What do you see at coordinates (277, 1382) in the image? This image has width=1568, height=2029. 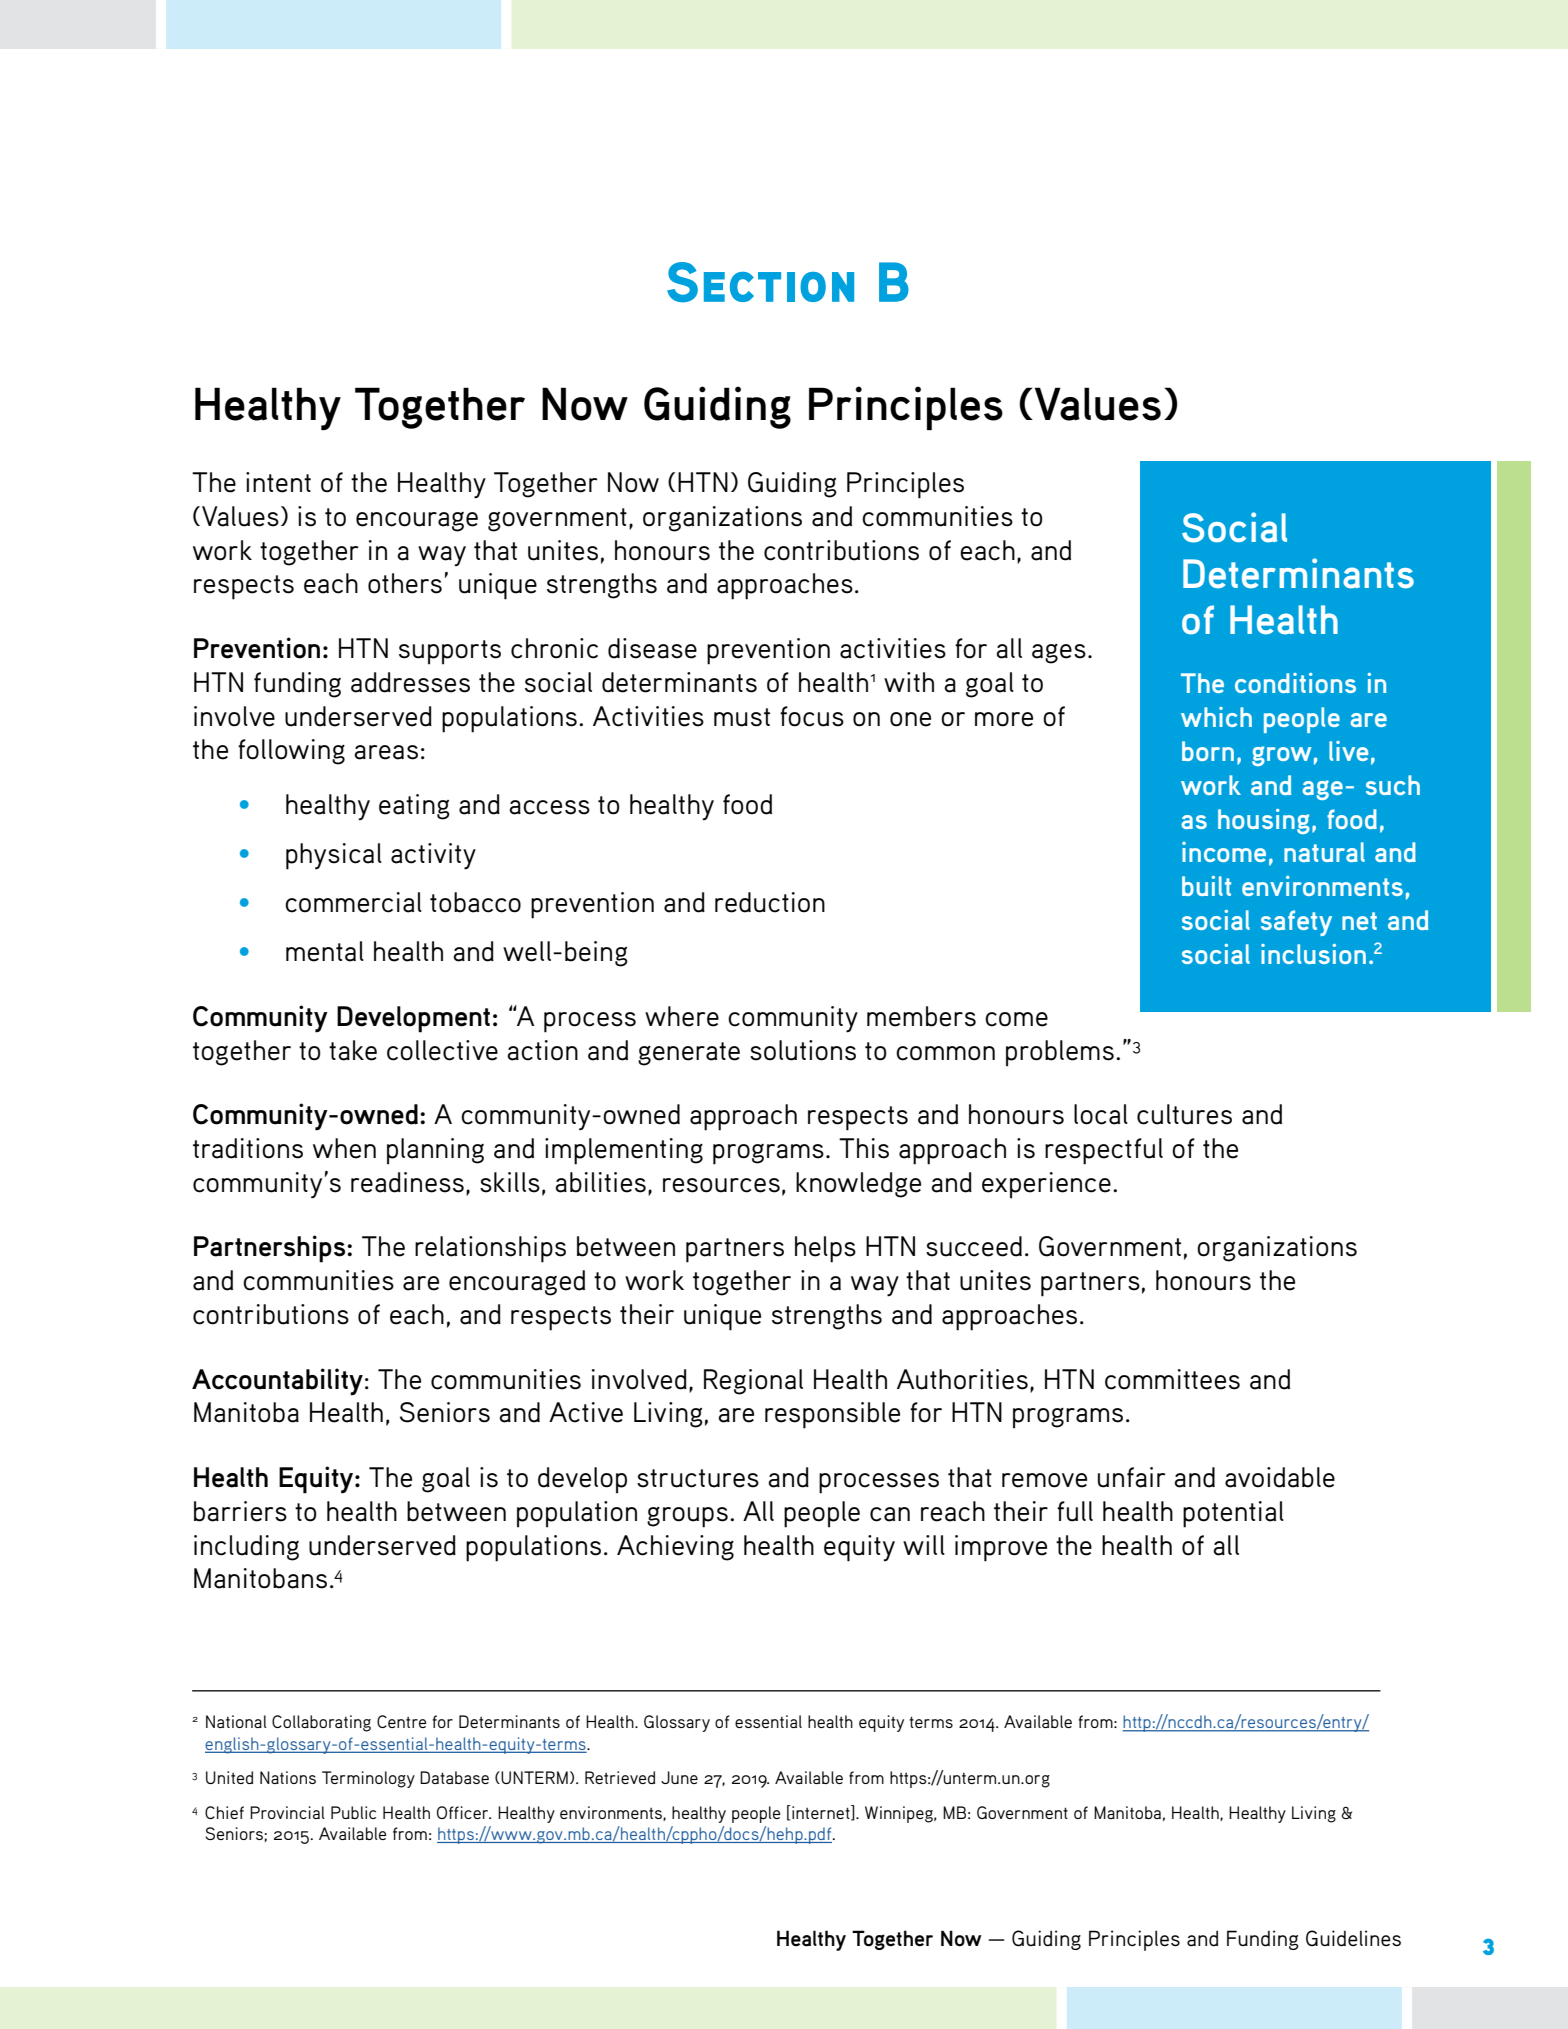 I see `Accountability` at bounding box center [277, 1382].
